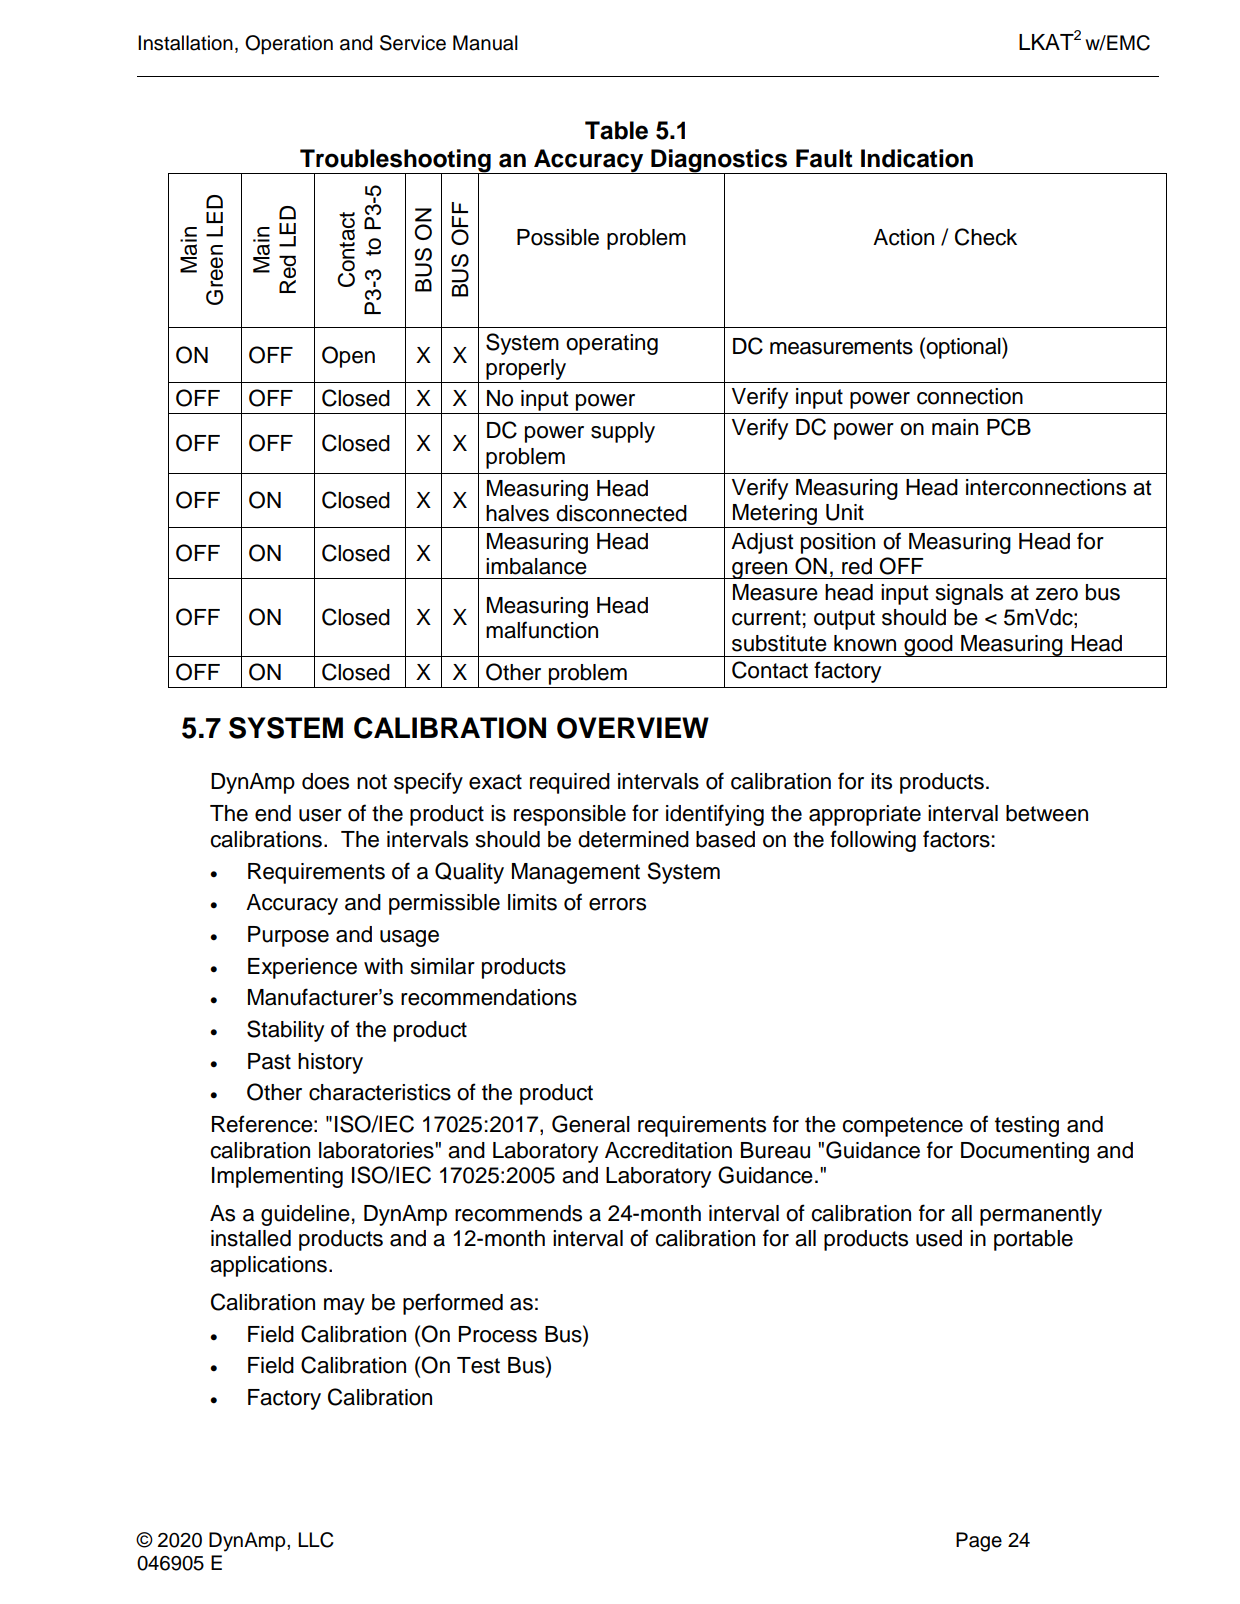  What do you see at coordinates (325, 781) in the document?
I see `does` at bounding box center [325, 781].
